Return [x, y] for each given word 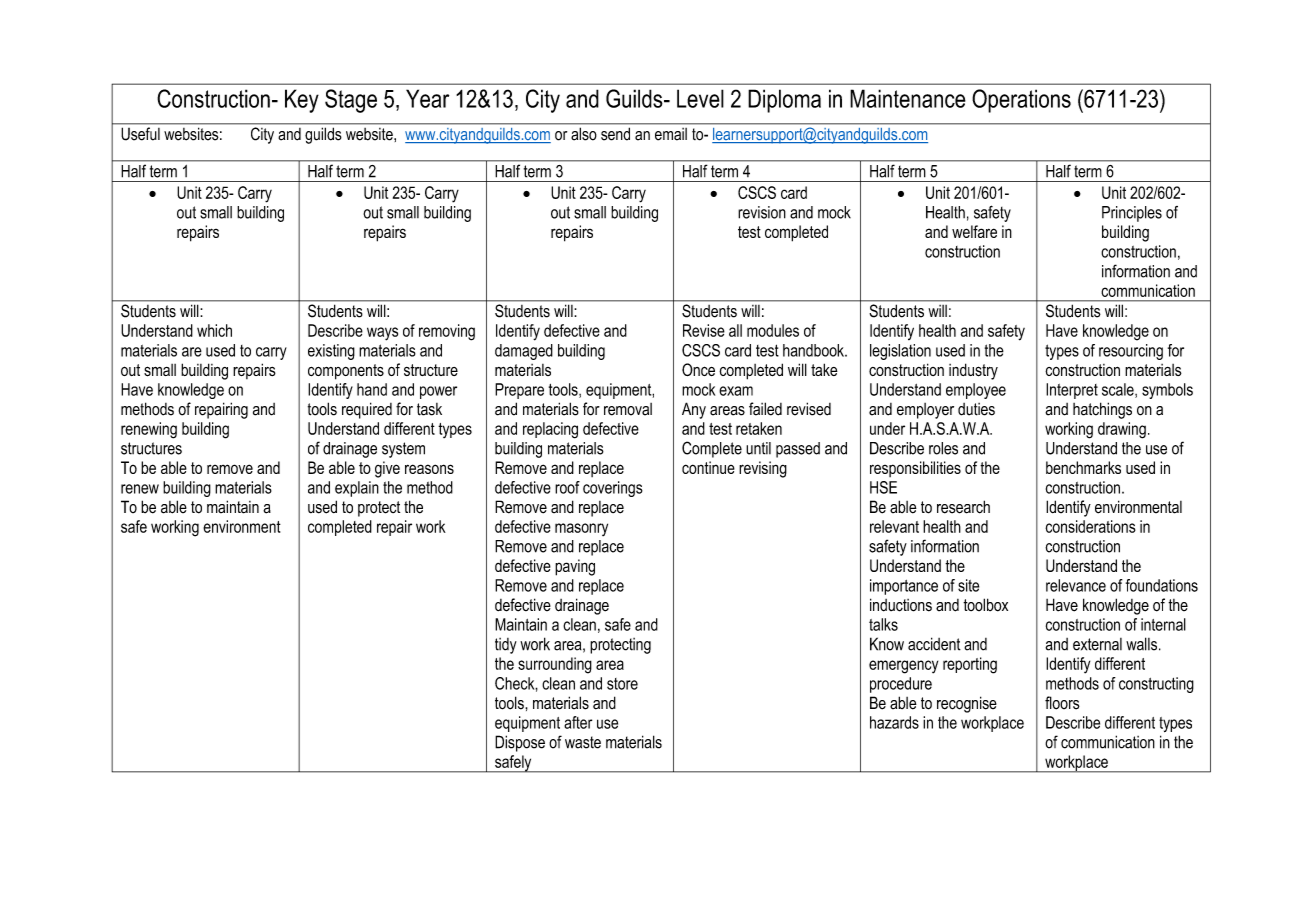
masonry [581, 529]
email [671, 134]
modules [773, 330]
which [214, 330]
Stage [351, 101]
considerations [1090, 526]
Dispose [520, 743]
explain [357, 489]
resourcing [1131, 352]
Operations [1021, 101]
